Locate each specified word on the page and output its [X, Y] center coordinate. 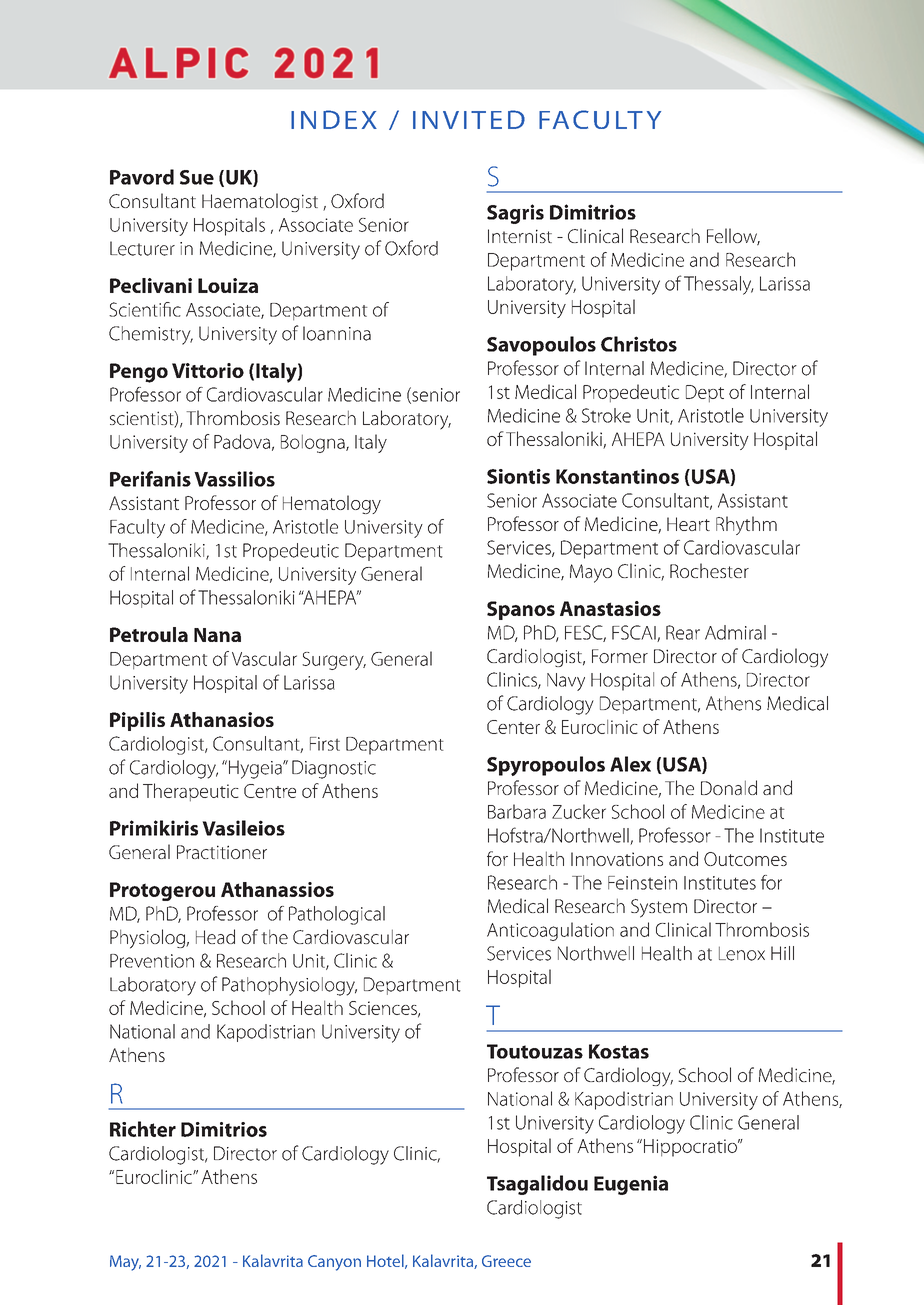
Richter [143, 1129]
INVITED [469, 119]
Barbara [517, 811]
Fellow [733, 237]
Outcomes [745, 859]
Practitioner [222, 852]
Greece [506, 1261]
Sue [197, 177]
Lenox [742, 953]
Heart [688, 524]
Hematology [332, 504]
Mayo [591, 573]
